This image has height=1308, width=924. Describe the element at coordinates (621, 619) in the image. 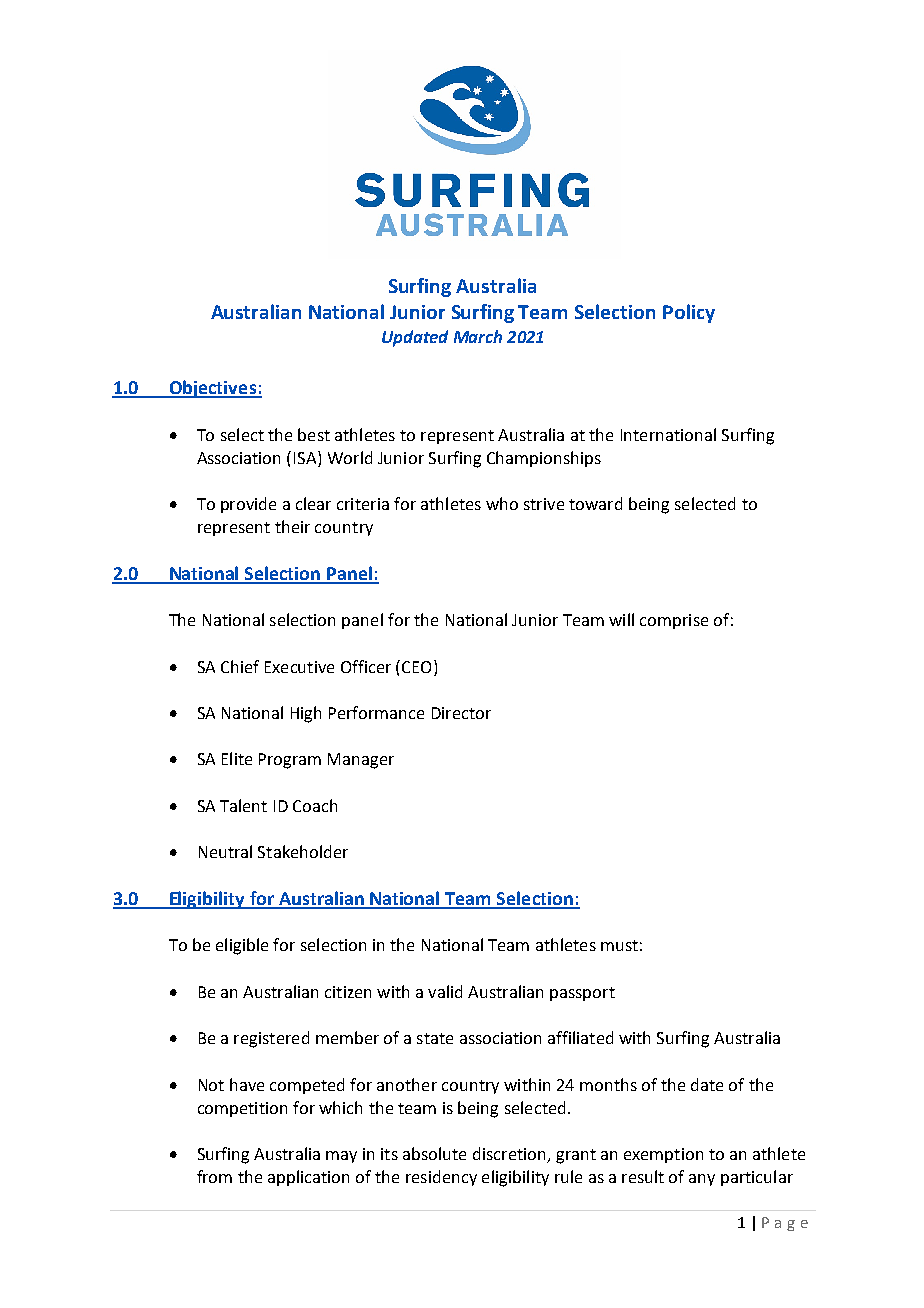

I see `will` at that location.
